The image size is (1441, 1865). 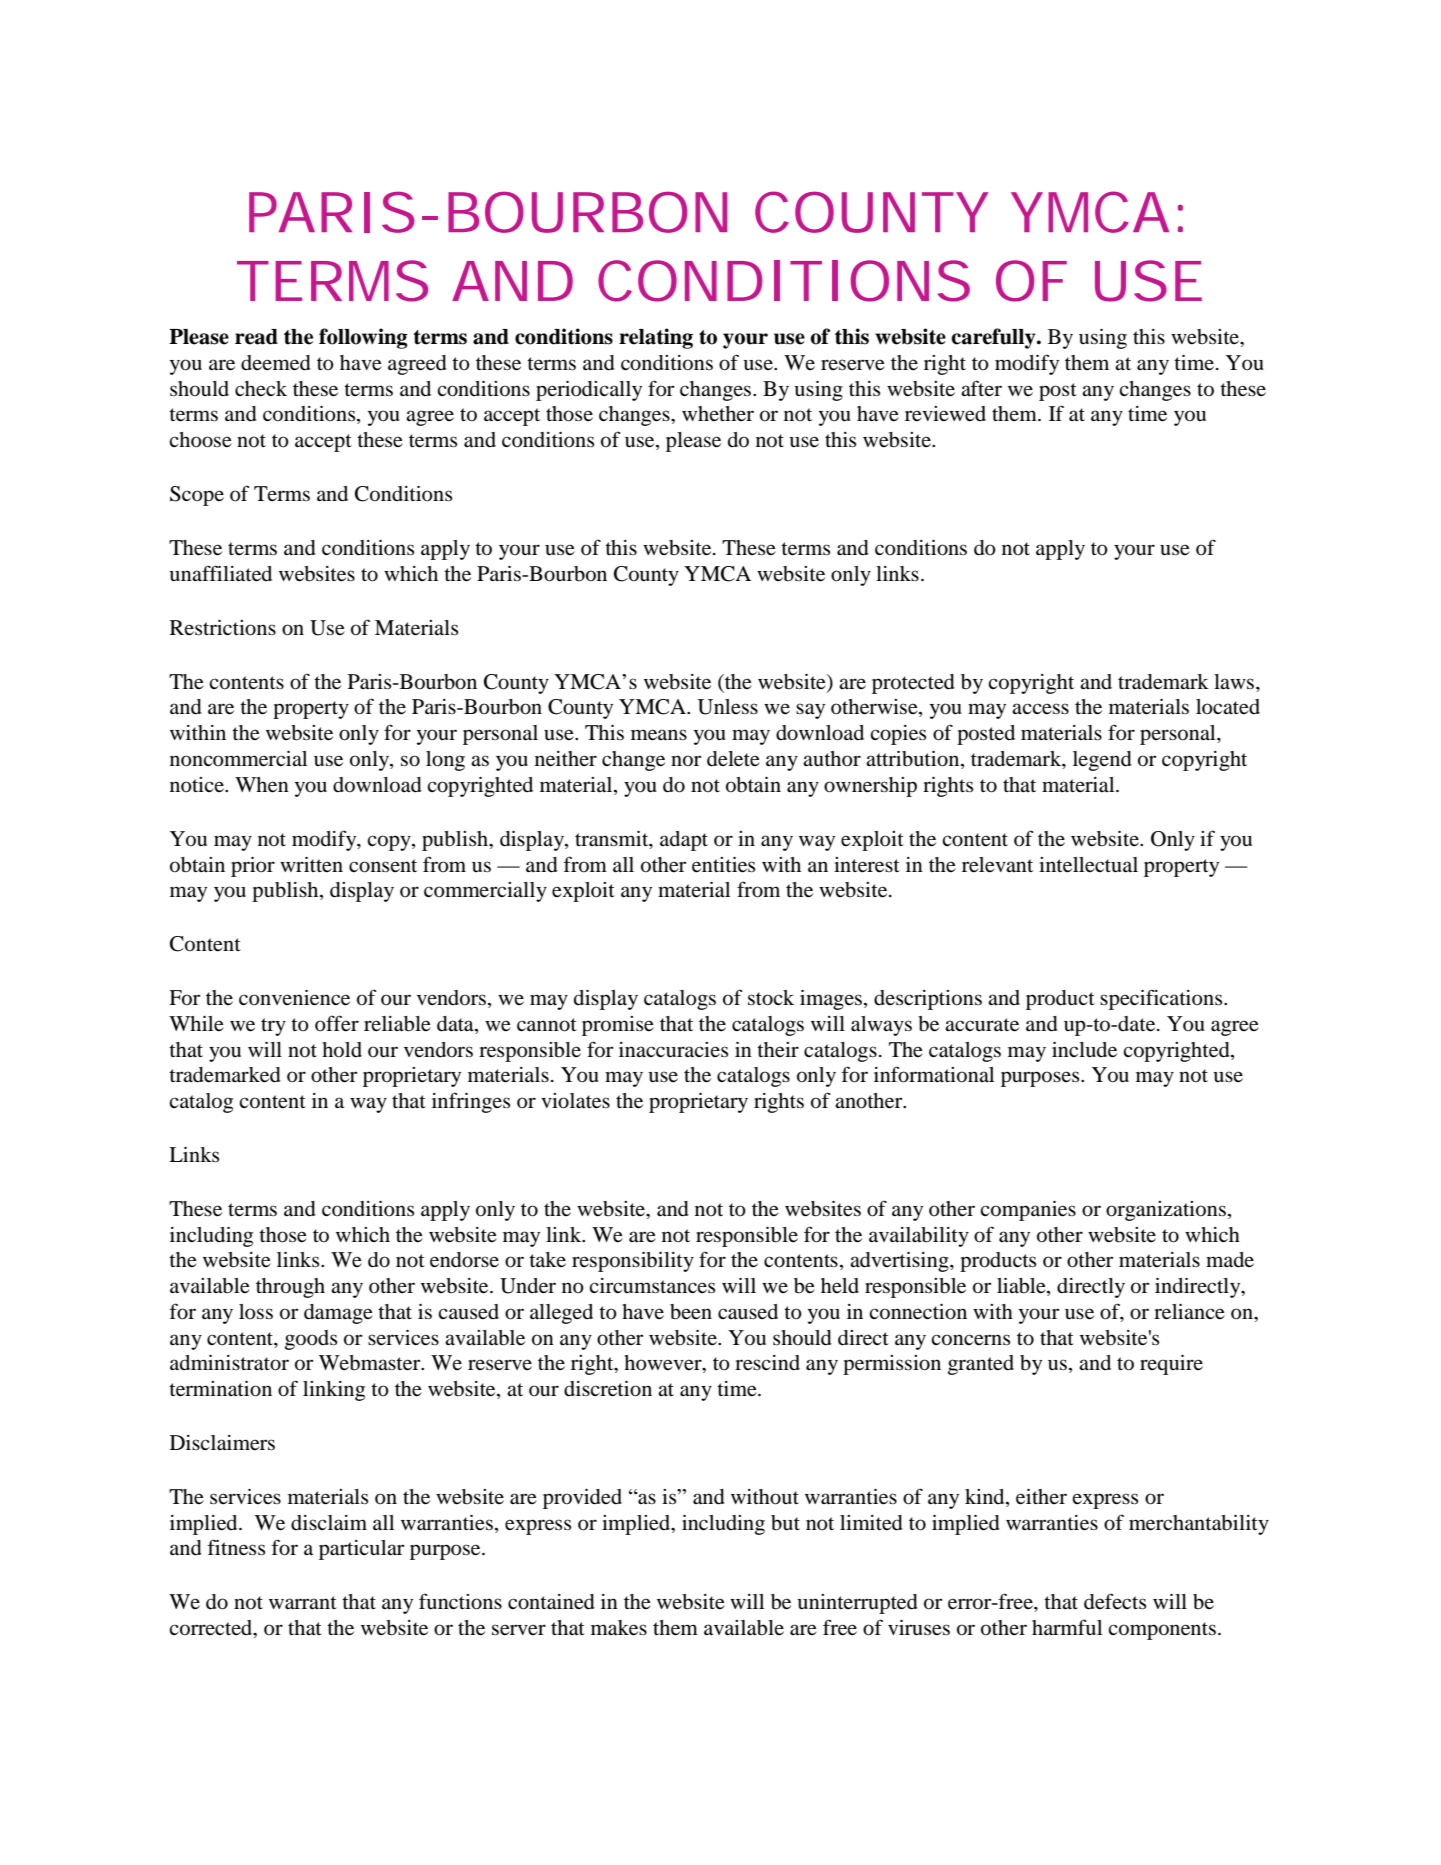 What do you see at coordinates (361, 1550) in the page?
I see `particular` at bounding box center [361, 1550].
